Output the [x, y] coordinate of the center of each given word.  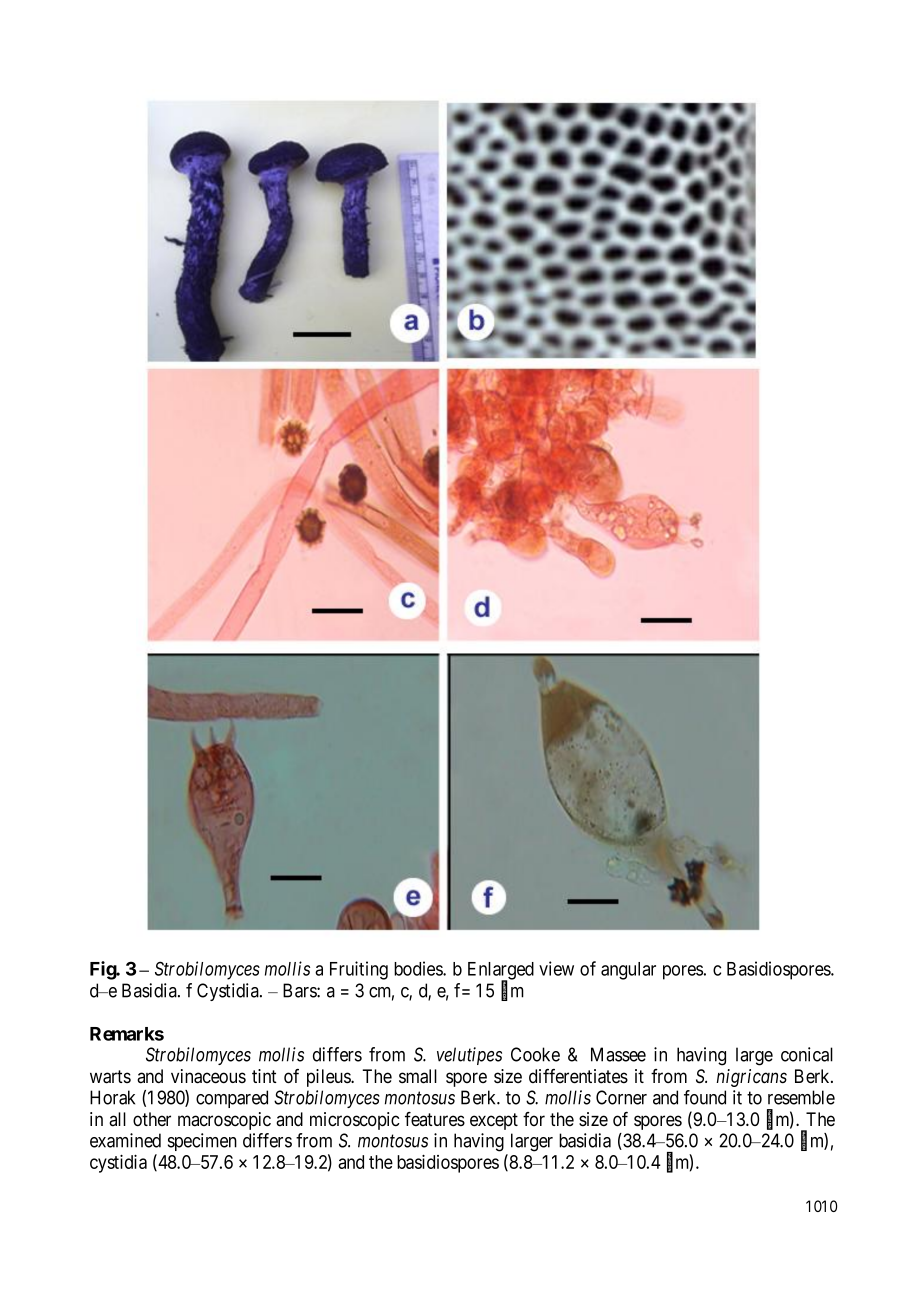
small [418, 1076]
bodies [419, 968]
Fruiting [359, 970]
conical [807, 1054]
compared [232, 1099]
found [705, 1097]
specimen [202, 1142]
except [494, 1121]
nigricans [751, 1078]
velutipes [469, 1056]
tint [264, 1076]
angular [628, 971]
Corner [621, 1097]
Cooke [535, 1054]
